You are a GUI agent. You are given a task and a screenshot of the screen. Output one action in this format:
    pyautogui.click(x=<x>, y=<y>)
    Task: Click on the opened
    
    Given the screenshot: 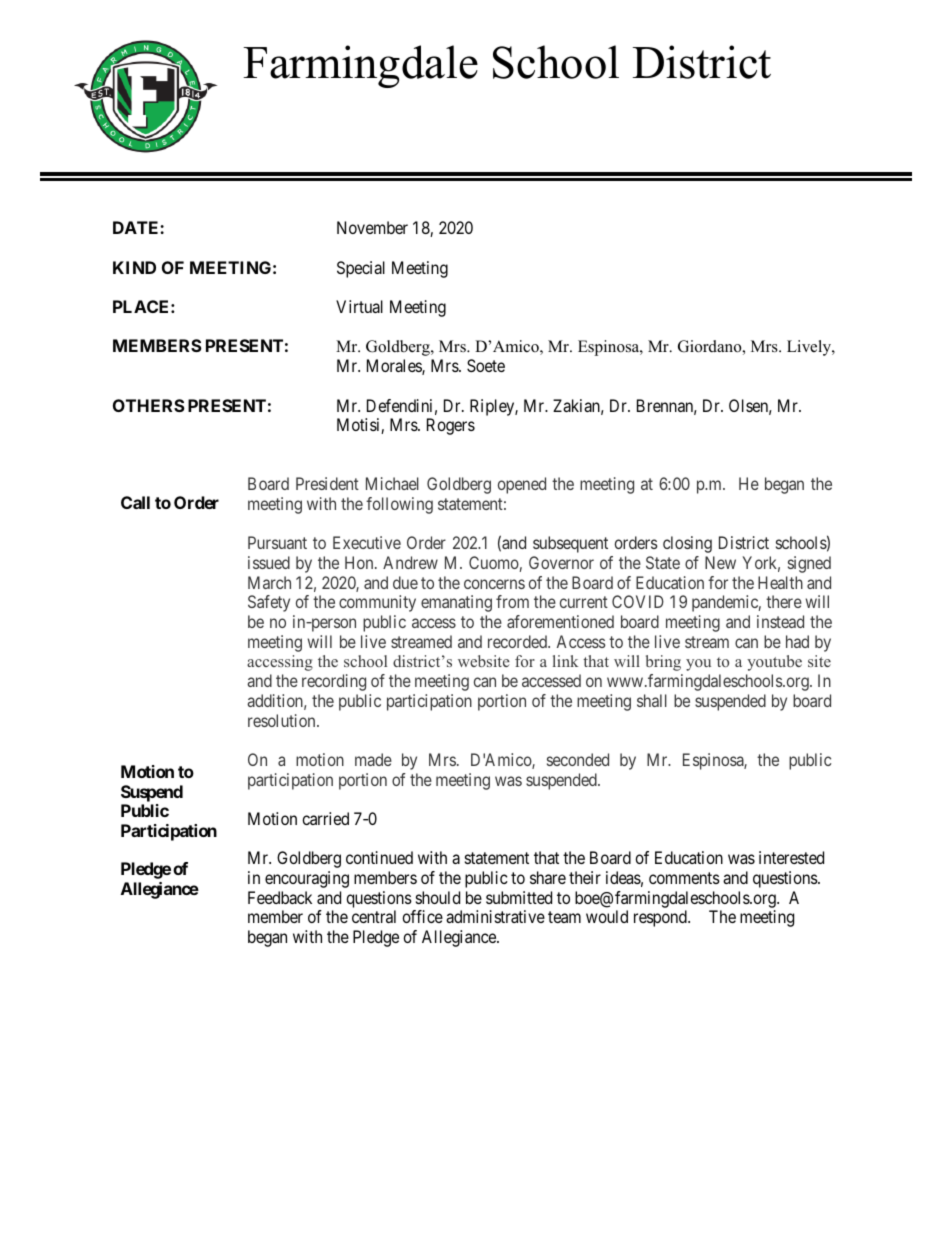 What is the action you would take?
    pyautogui.click(x=522, y=485)
